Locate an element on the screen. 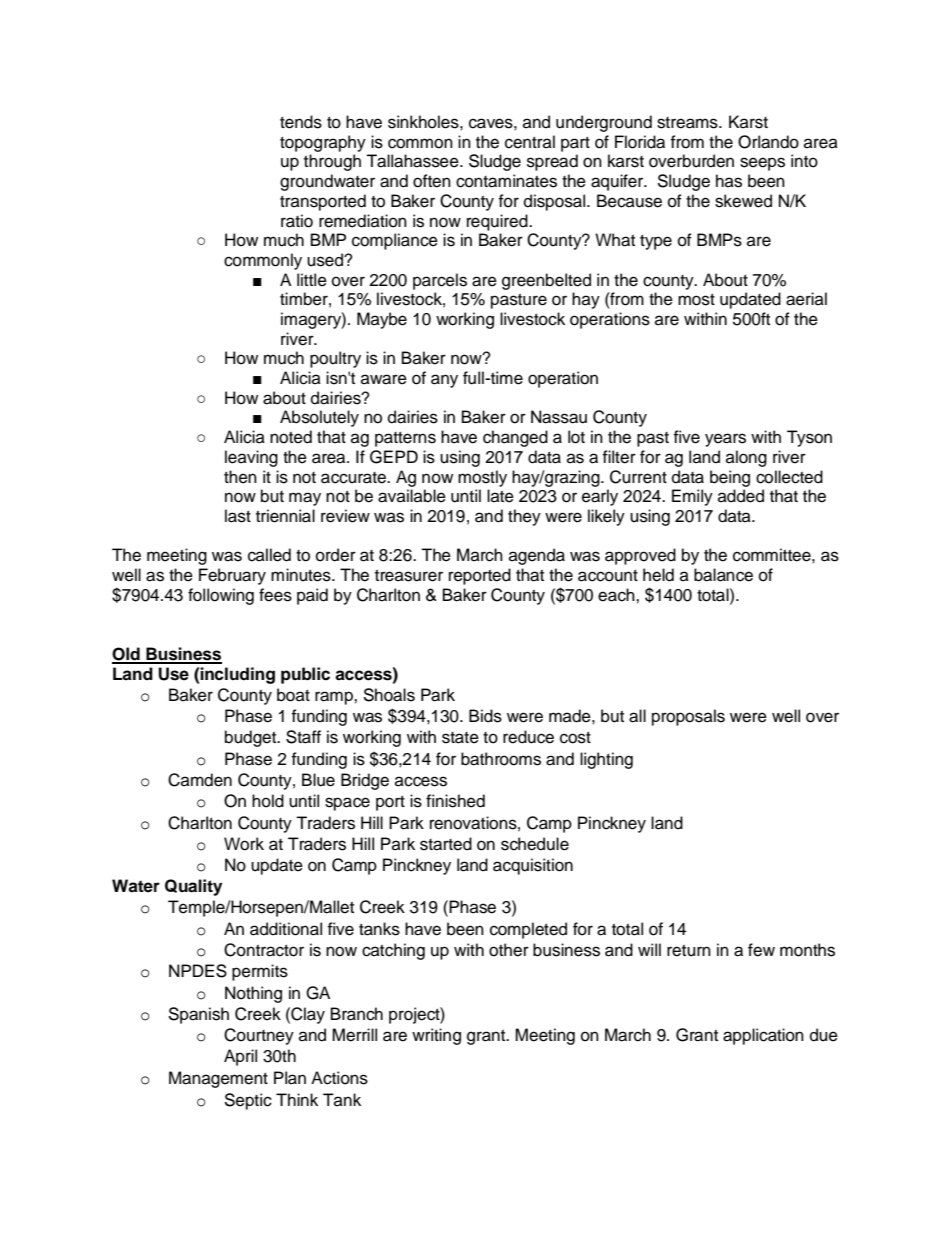  few is located at coordinates (761, 950).
